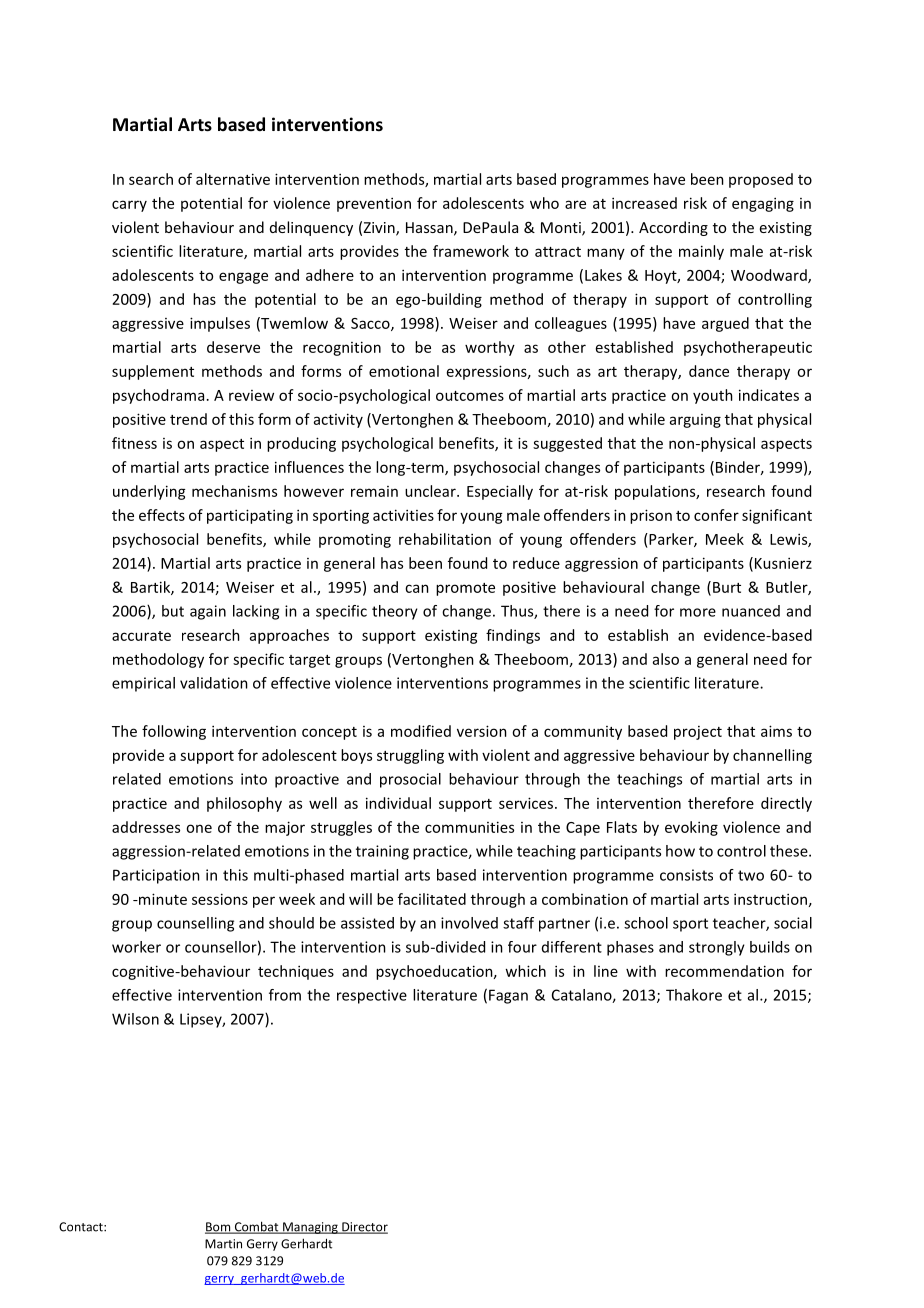 The image size is (924, 1308). Describe the element at coordinates (698, 733) in the document. I see `project` at that location.
